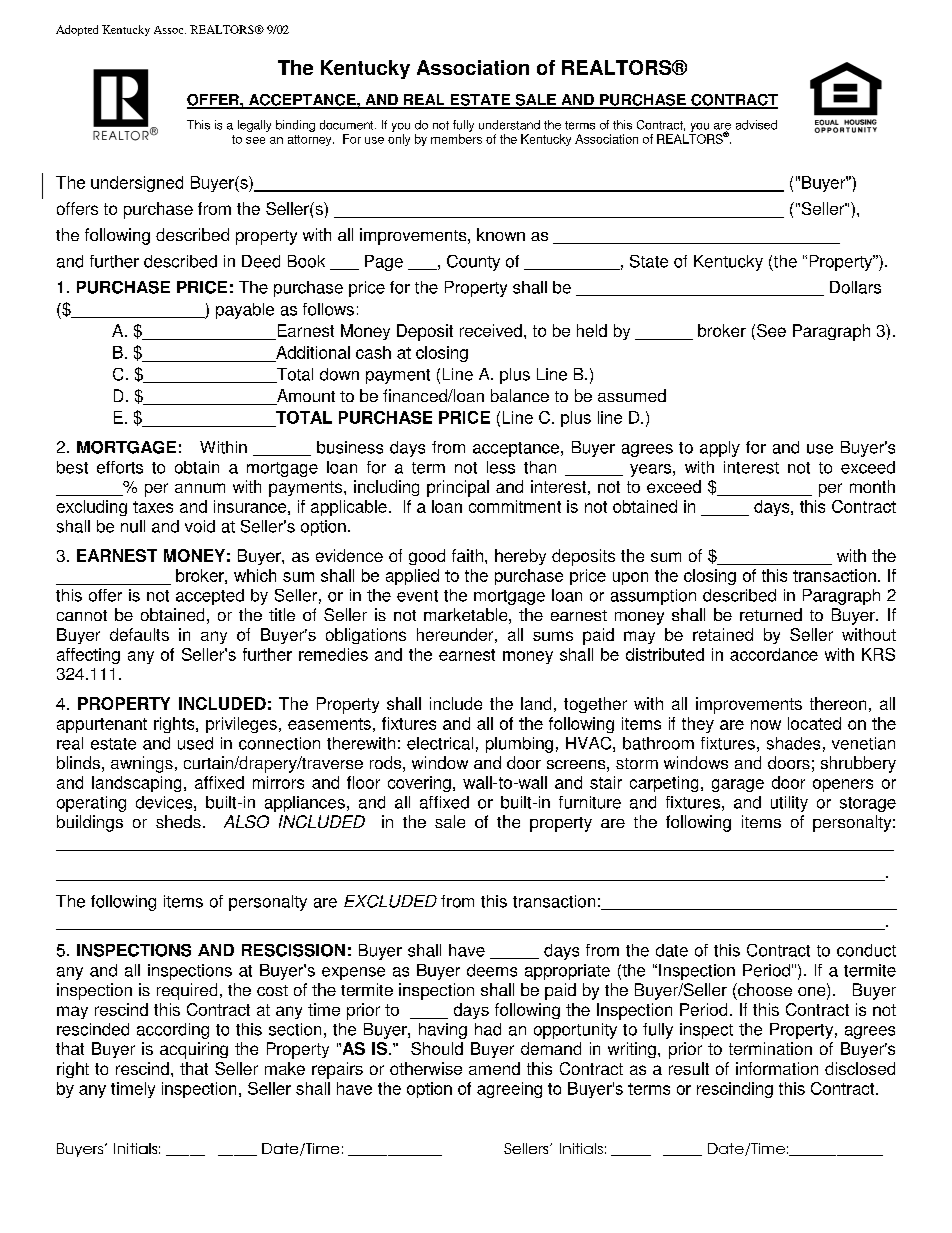  I want to click on advised, so click(756, 125).
